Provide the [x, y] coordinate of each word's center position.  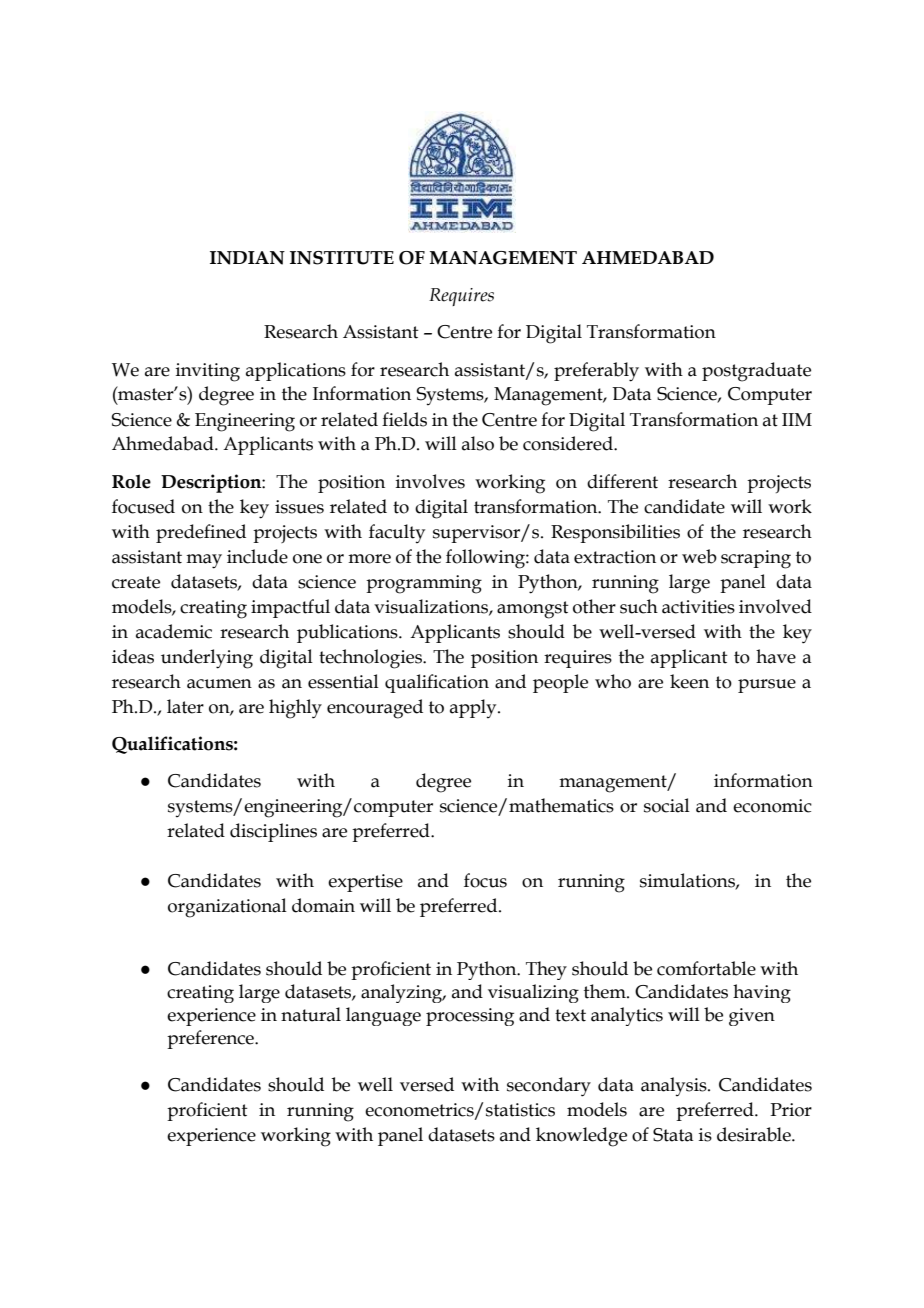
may [204, 561]
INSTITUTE [342, 258]
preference [212, 1039]
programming [424, 584]
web [699, 556]
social [667, 805]
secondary [549, 1087]
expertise [365, 883]
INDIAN [247, 258]
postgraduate [756, 372]
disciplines [273, 832]
